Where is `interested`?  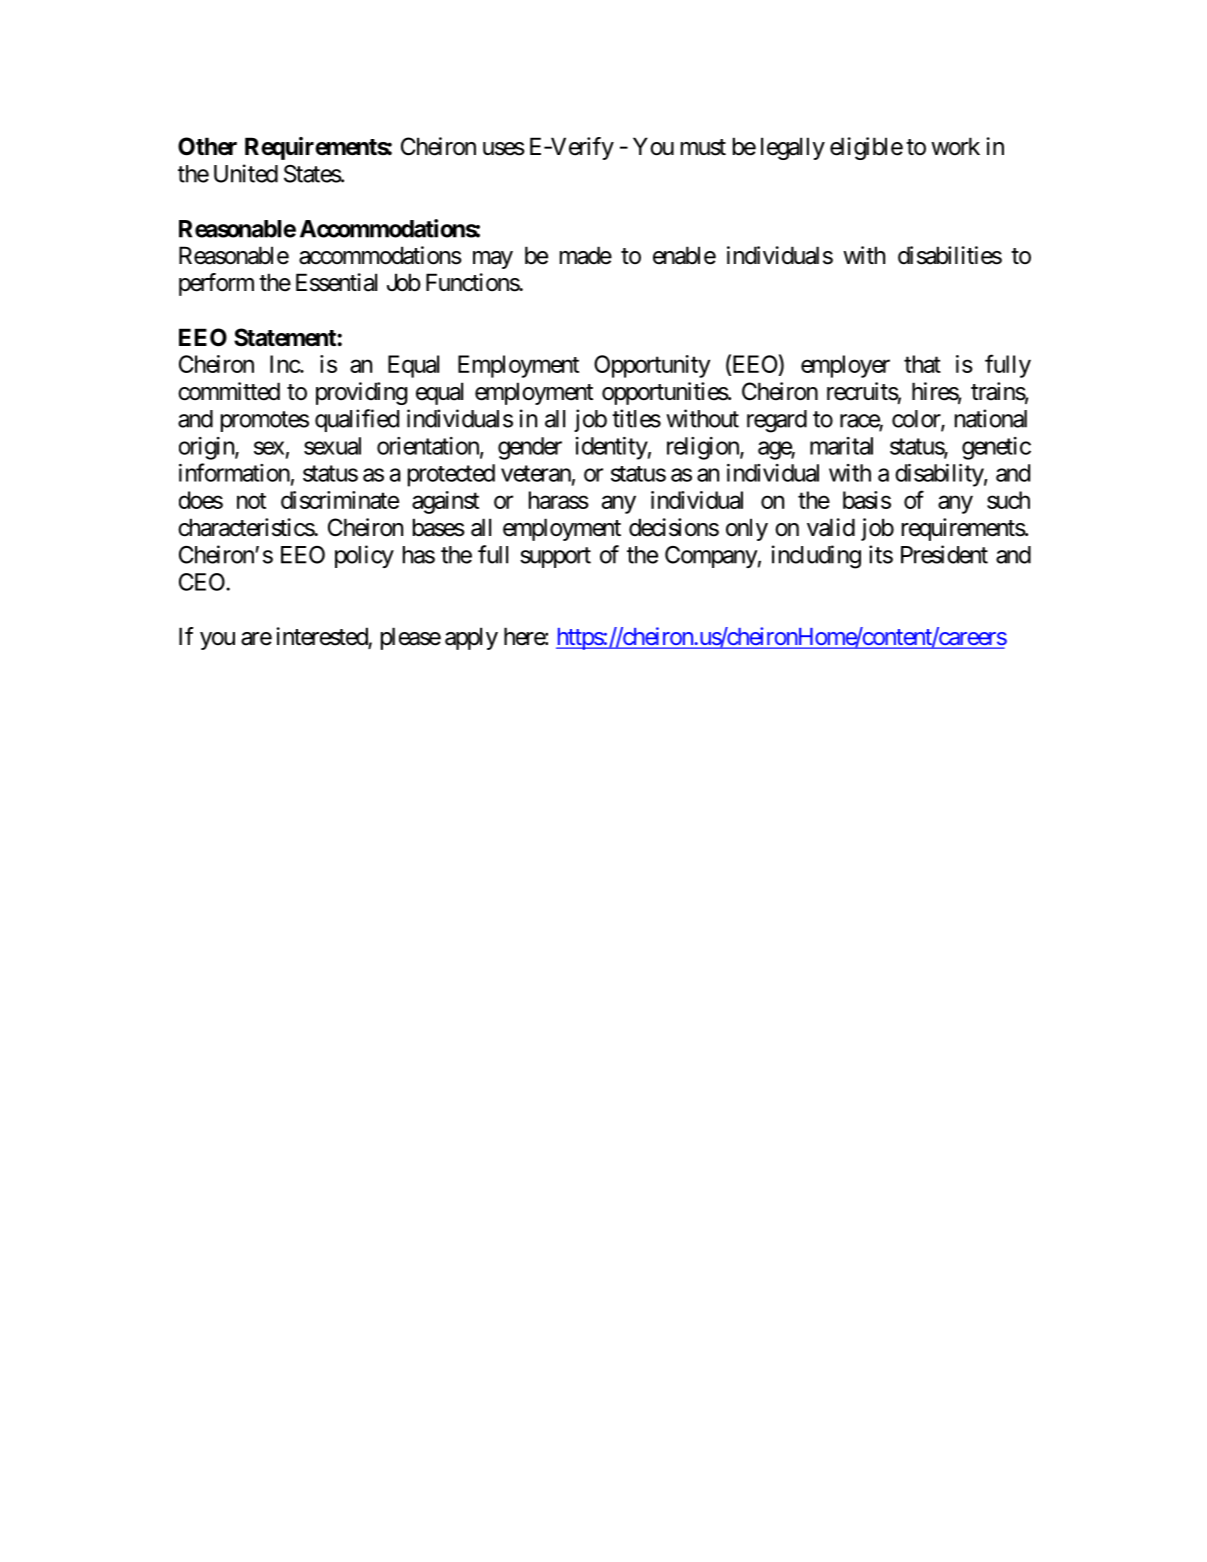 interested is located at coordinates (322, 637).
